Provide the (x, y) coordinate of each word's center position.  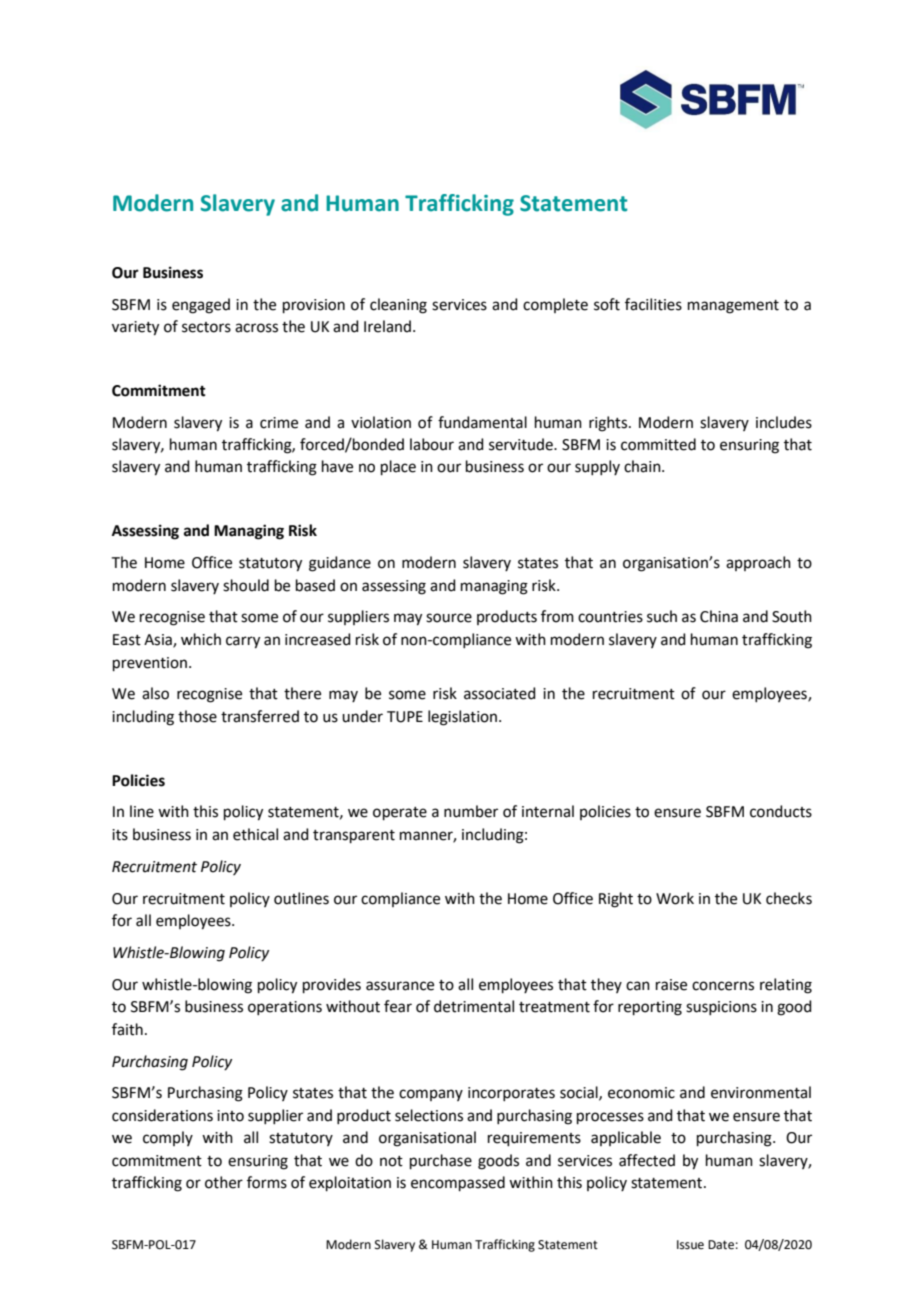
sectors (206, 327)
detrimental (474, 1006)
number (471, 811)
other (224, 1182)
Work (675, 898)
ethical (255, 834)
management (733, 307)
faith (127, 1029)
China (719, 616)
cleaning (398, 306)
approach (758, 563)
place (398, 467)
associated (500, 693)
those (197, 716)
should (246, 585)
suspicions (721, 1008)
